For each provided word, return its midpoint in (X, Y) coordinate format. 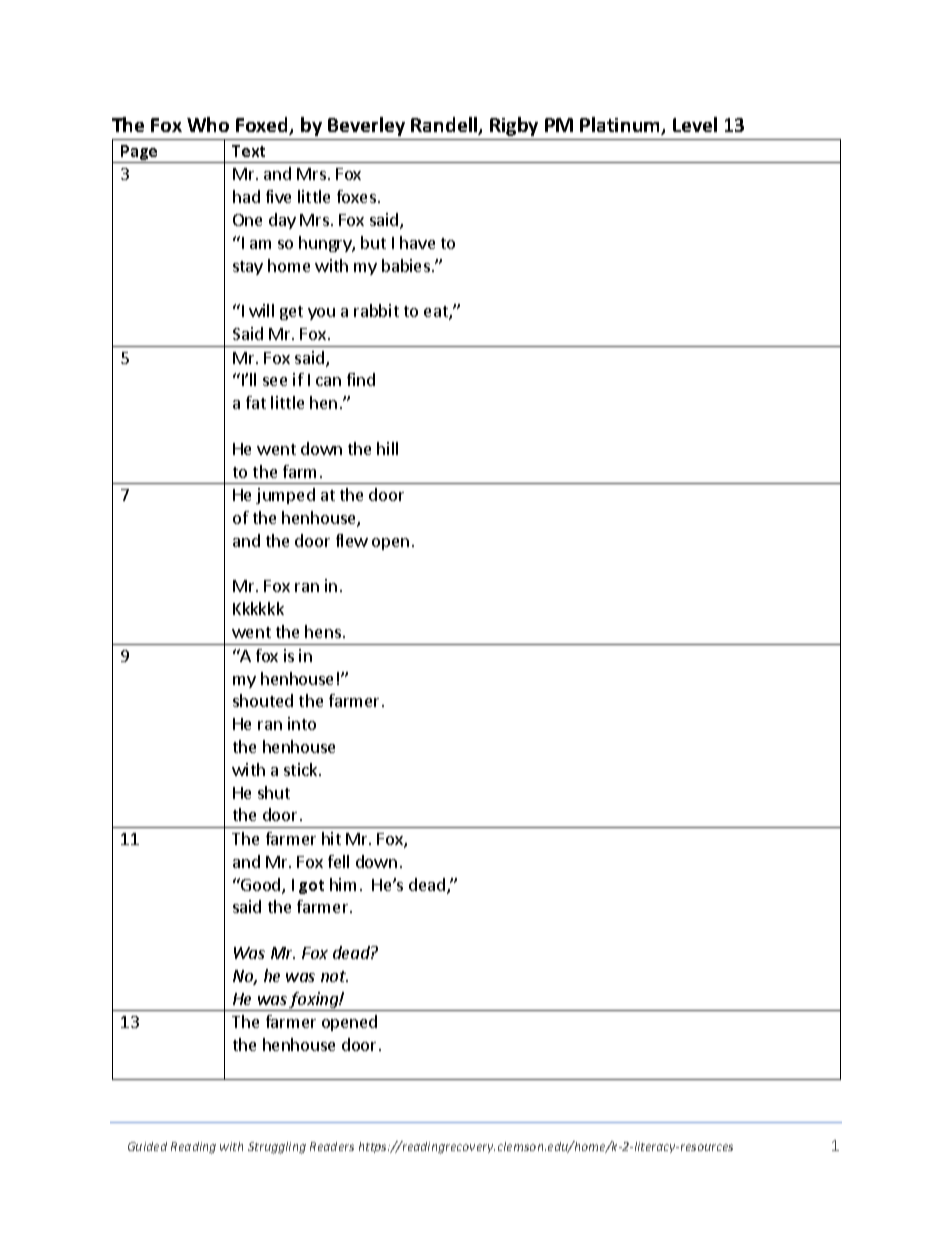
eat (437, 313)
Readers (332, 1146)
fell (338, 861)
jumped (285, 496)
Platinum (621, 126)
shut (274, 792)
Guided (147, 1146)
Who (208, 124)
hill (387, 448)
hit (331, 838)
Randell (445, 126)
